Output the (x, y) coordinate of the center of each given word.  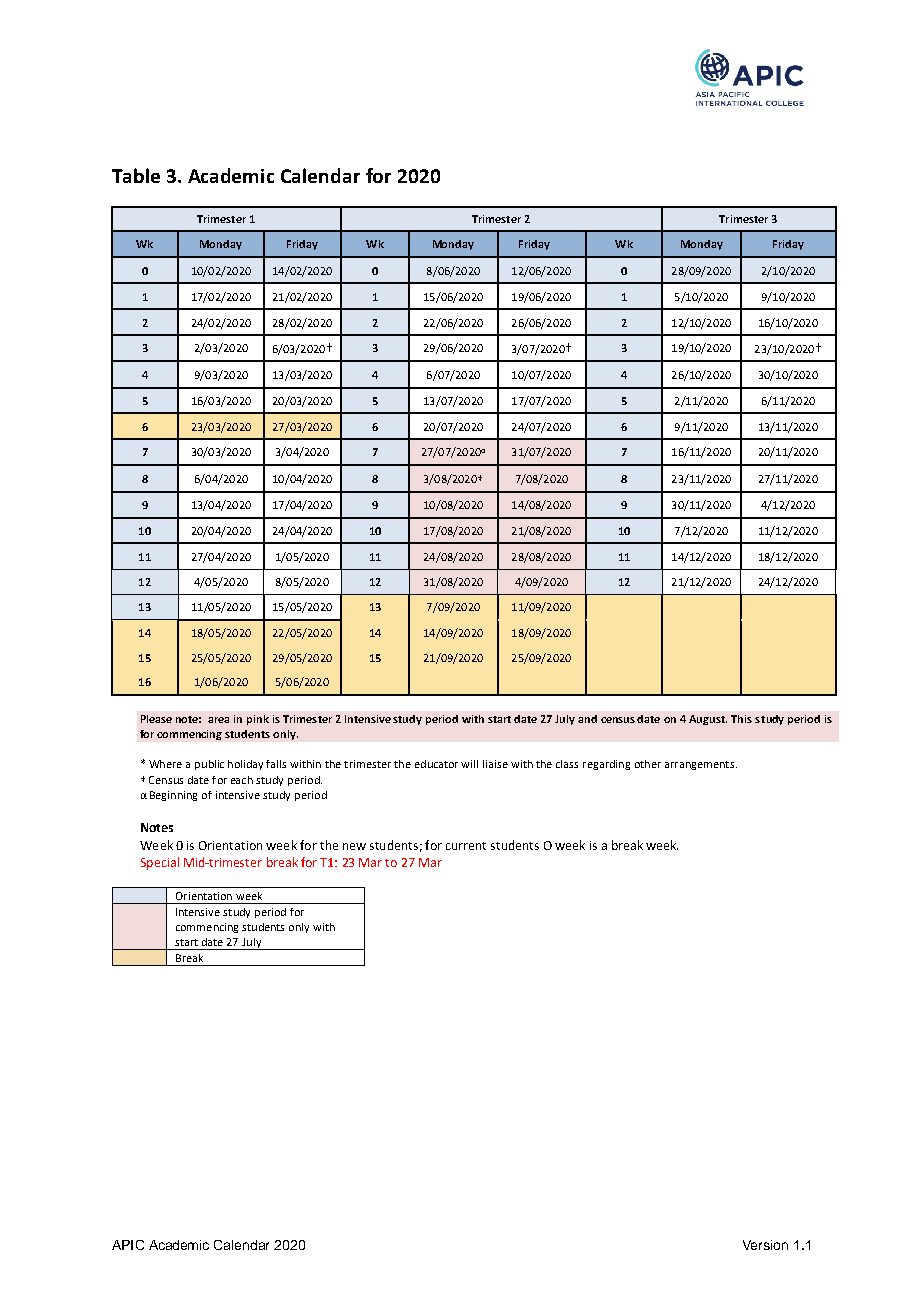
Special (160, 863)
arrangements (699, 765)
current (466, 846)
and (587, 719)
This (741, 719)
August (708, 720)
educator (436, 764)
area (218, 720)
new (354, 846)
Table (136, 175)
